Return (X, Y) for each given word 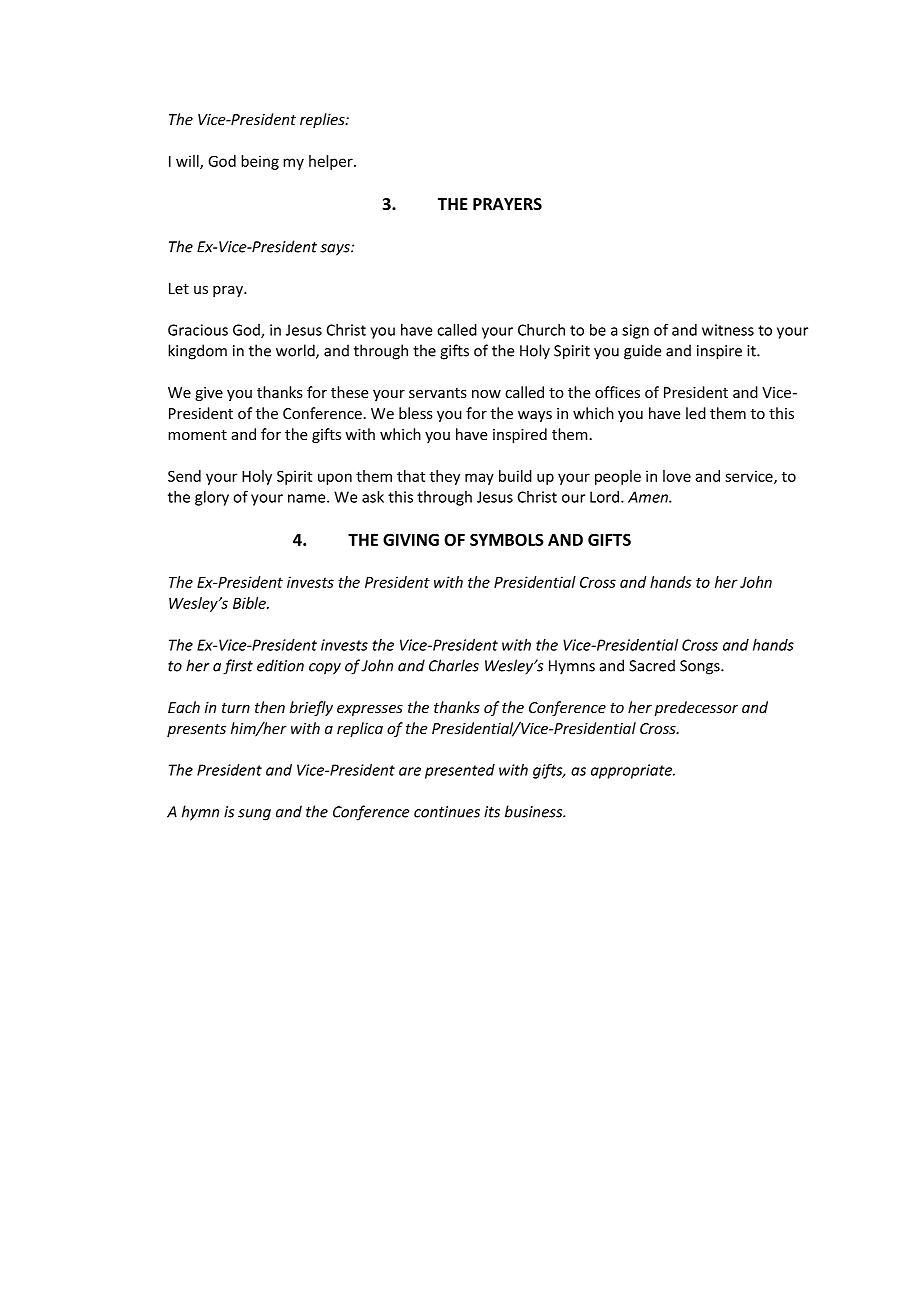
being (260, 162)
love (677, 476)
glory (212, 498)
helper (332, 162)
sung (254, 815)
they (445, 477)
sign (635, 331)
